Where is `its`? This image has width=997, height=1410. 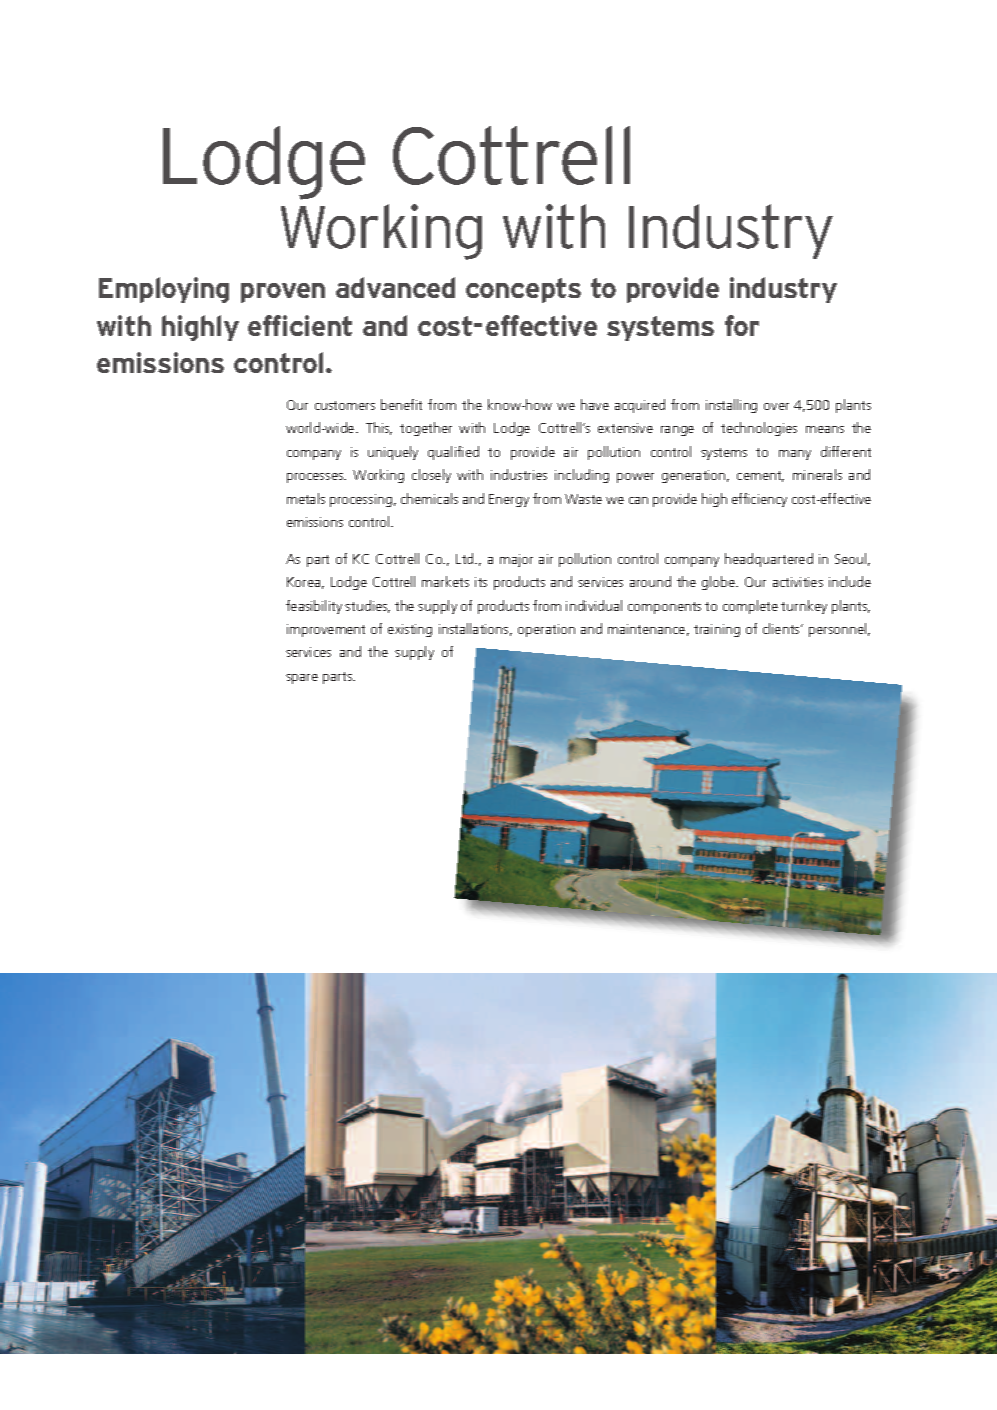
its is located at coordinates (481, 582).
